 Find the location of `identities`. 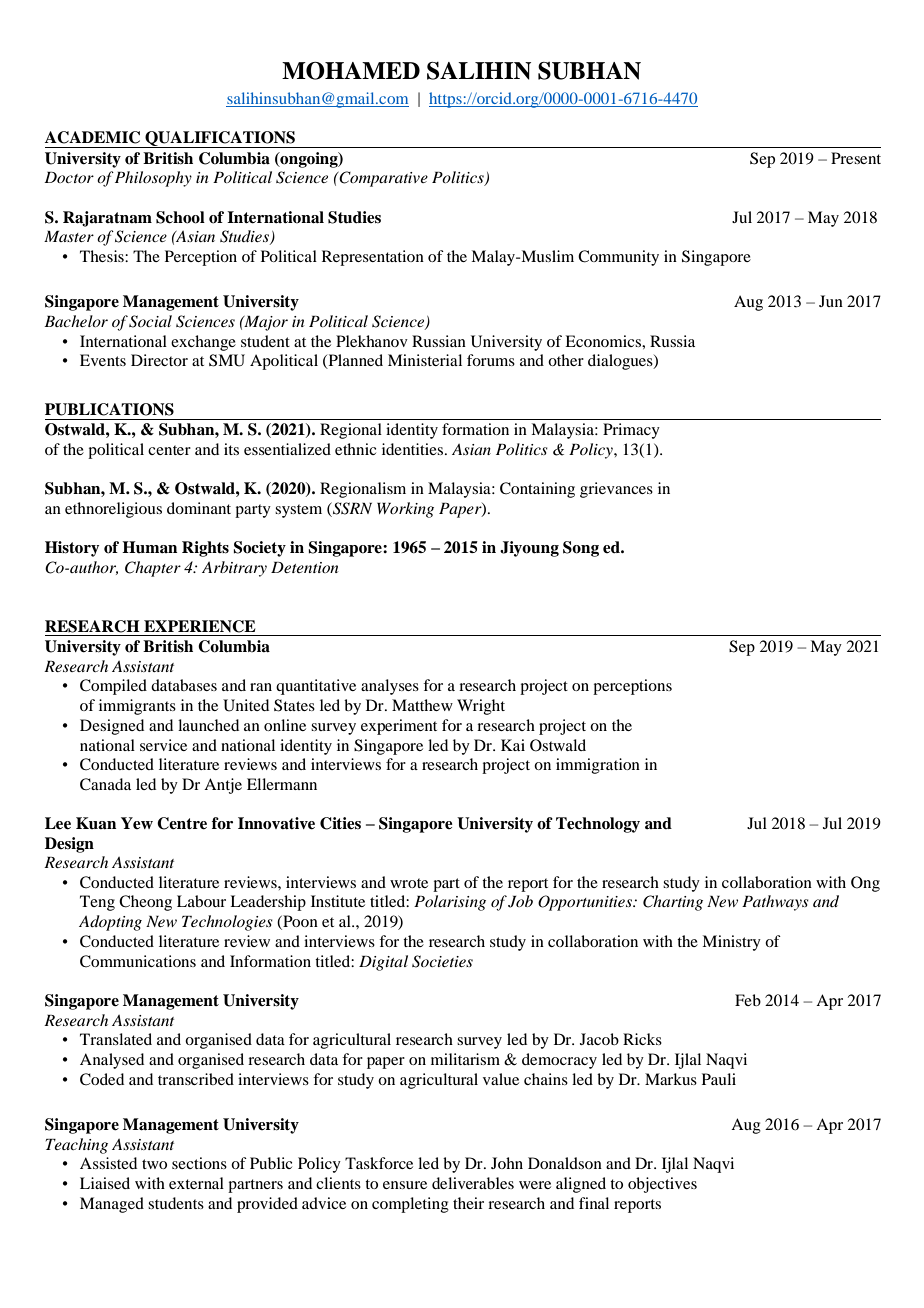

identities is located at coordinates (414, 449).
